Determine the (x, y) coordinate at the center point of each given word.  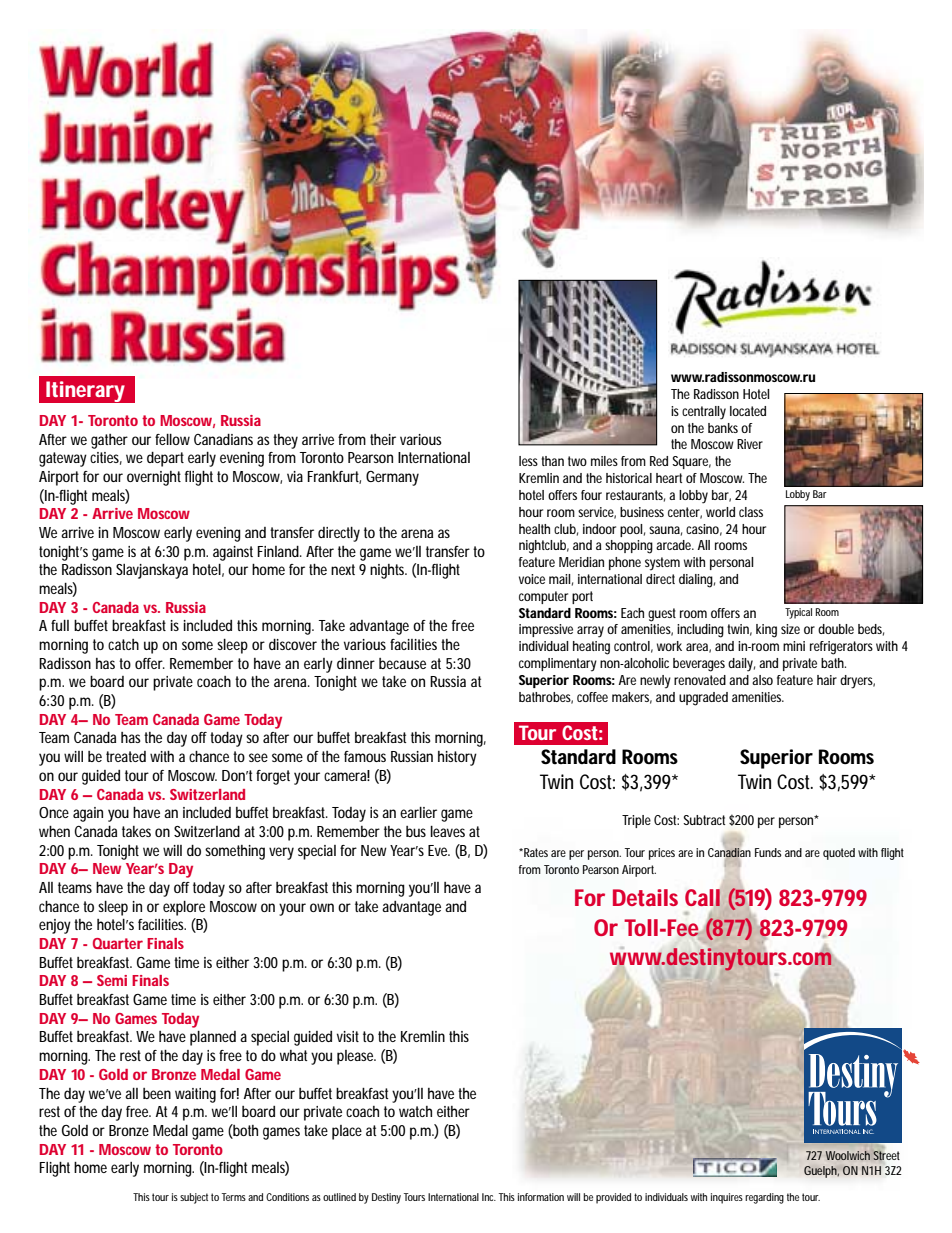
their (383, 439)
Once (54, 812)
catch (123, 644)
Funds (768, 852)
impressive (546, 630)
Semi (112, 980)
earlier (418, 812)
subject (194, 1198)
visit (348, 1036)
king (766, 631)
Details (645, 897)
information (541, 1197)
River (750, 444)
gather (109, 441)
